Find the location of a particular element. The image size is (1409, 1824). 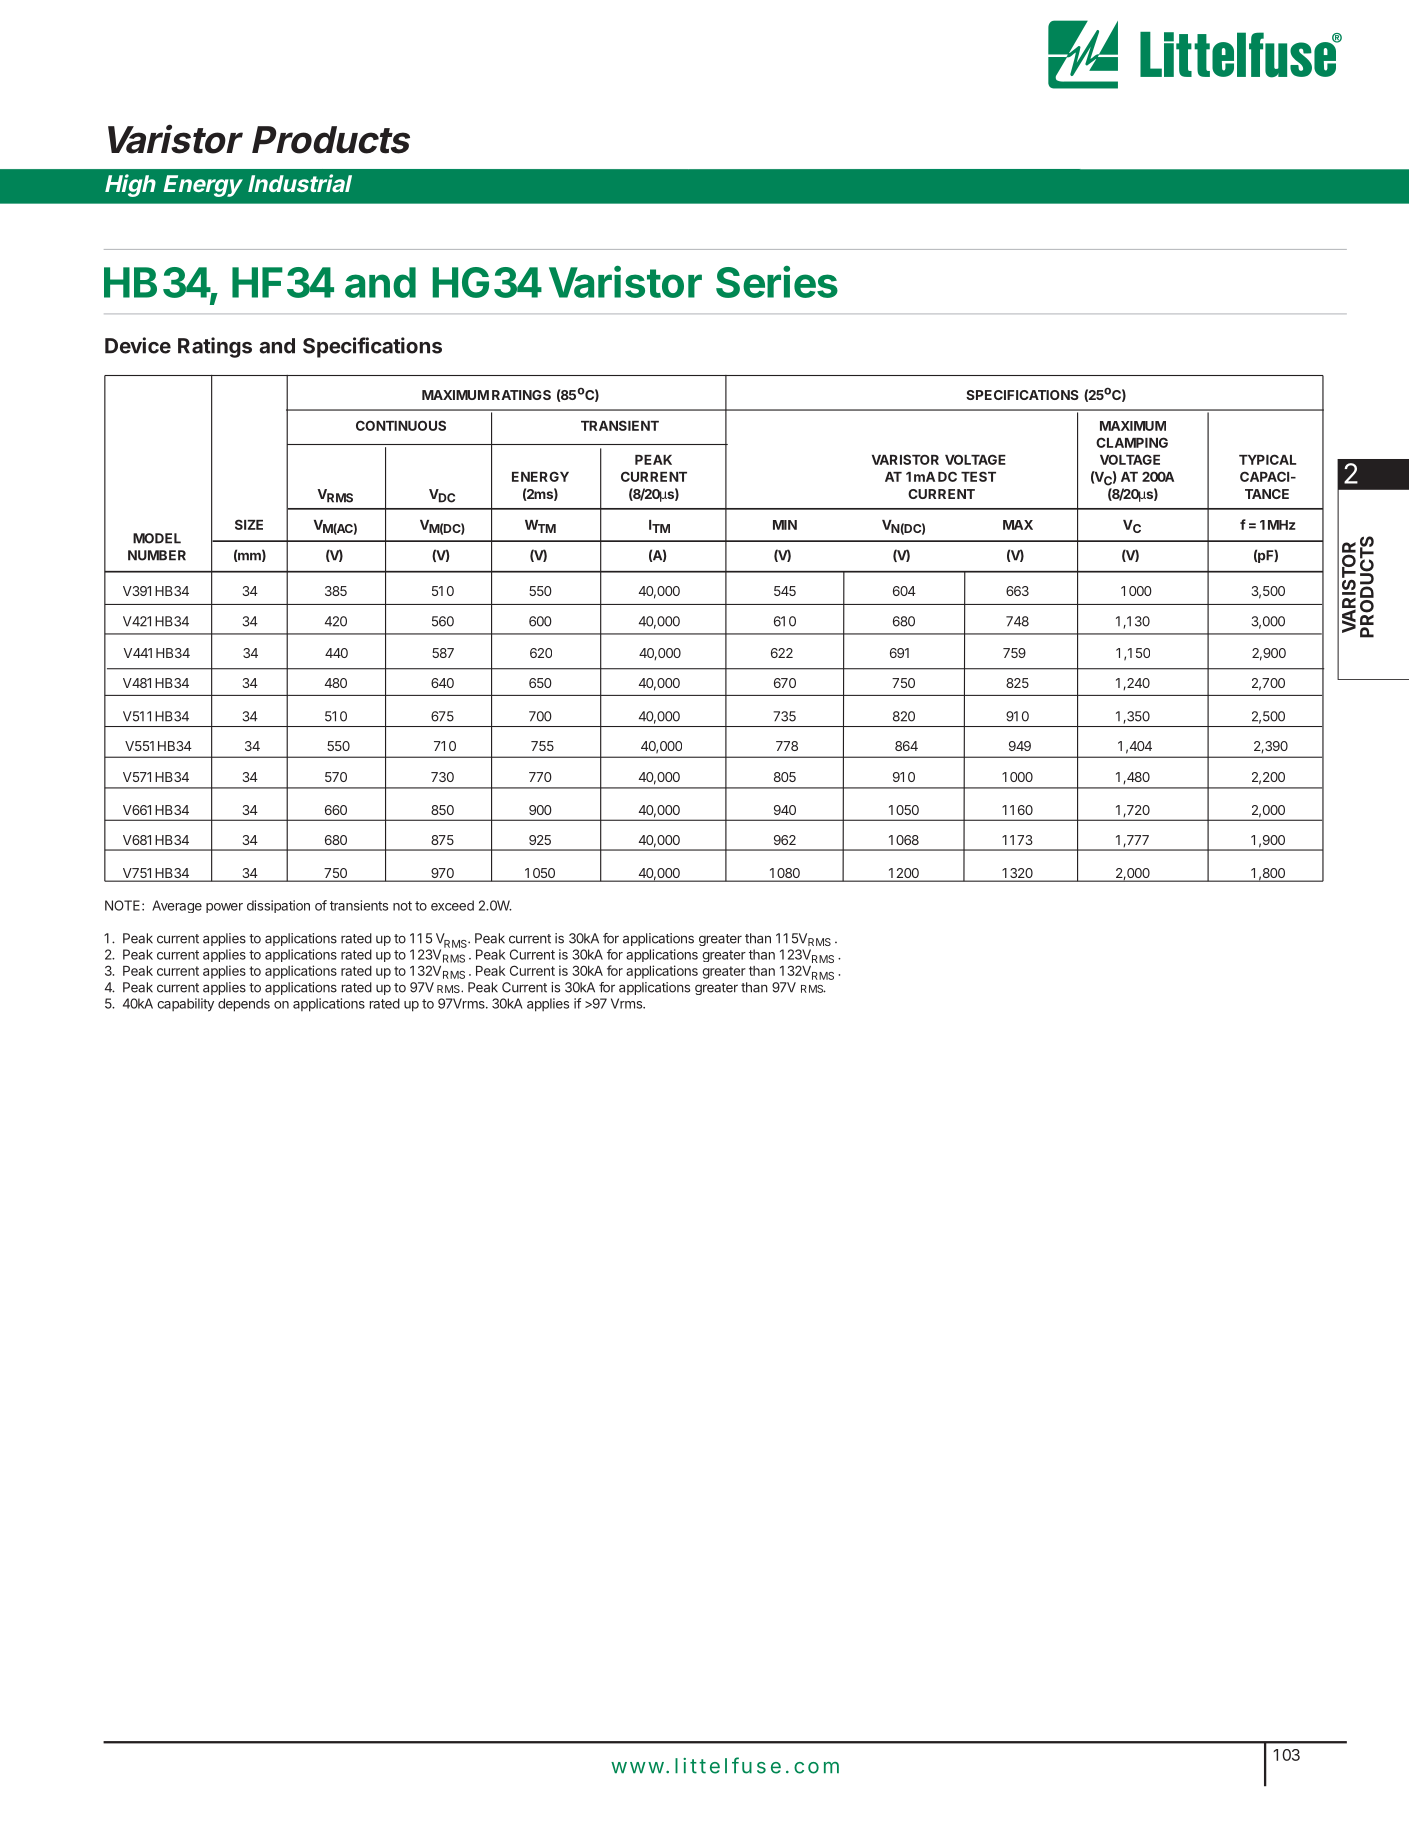

Series is located at coordinates (777, 282).
